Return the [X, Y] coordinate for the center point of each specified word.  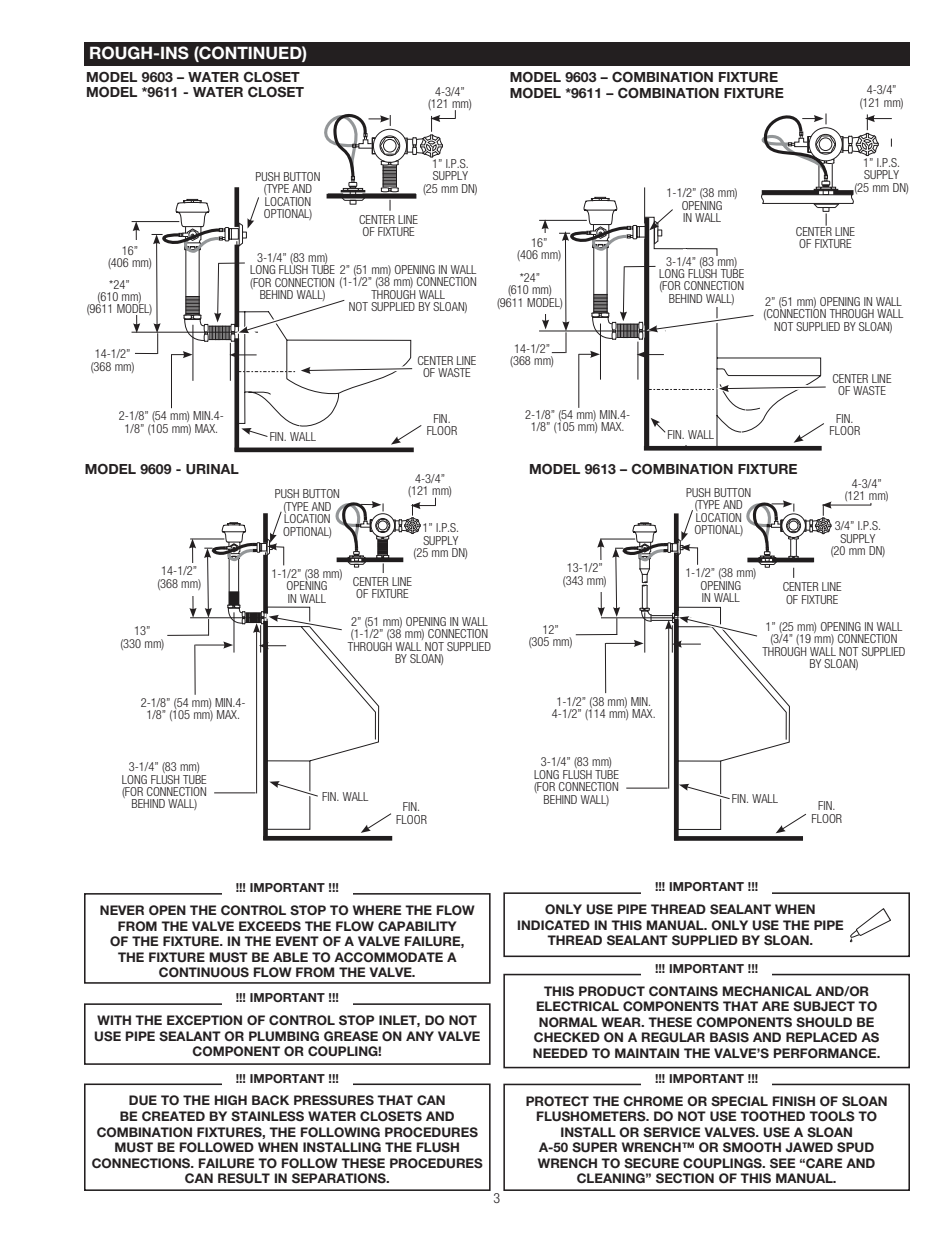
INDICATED [554, 925]
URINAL [212, 469]
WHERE [377, 910]
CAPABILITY [417, 926]
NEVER [122, 910]
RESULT [244, 1178]
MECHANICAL [767, 991]
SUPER [594, 1147]
